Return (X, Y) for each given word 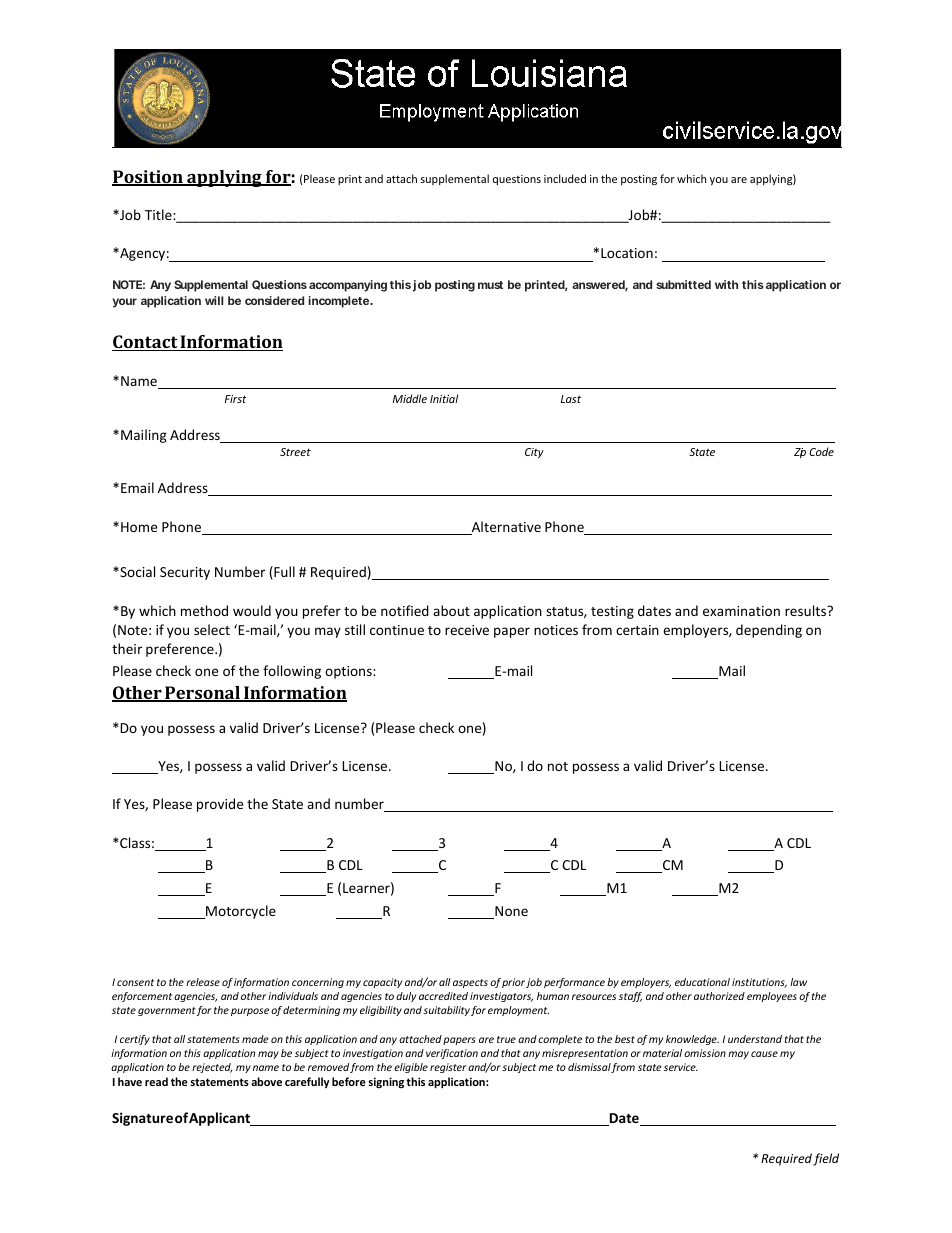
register (449, 1068)
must (490, 285)
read (156, 1081)
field (826, 1159)
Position (148, 178)
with (726, 284)
